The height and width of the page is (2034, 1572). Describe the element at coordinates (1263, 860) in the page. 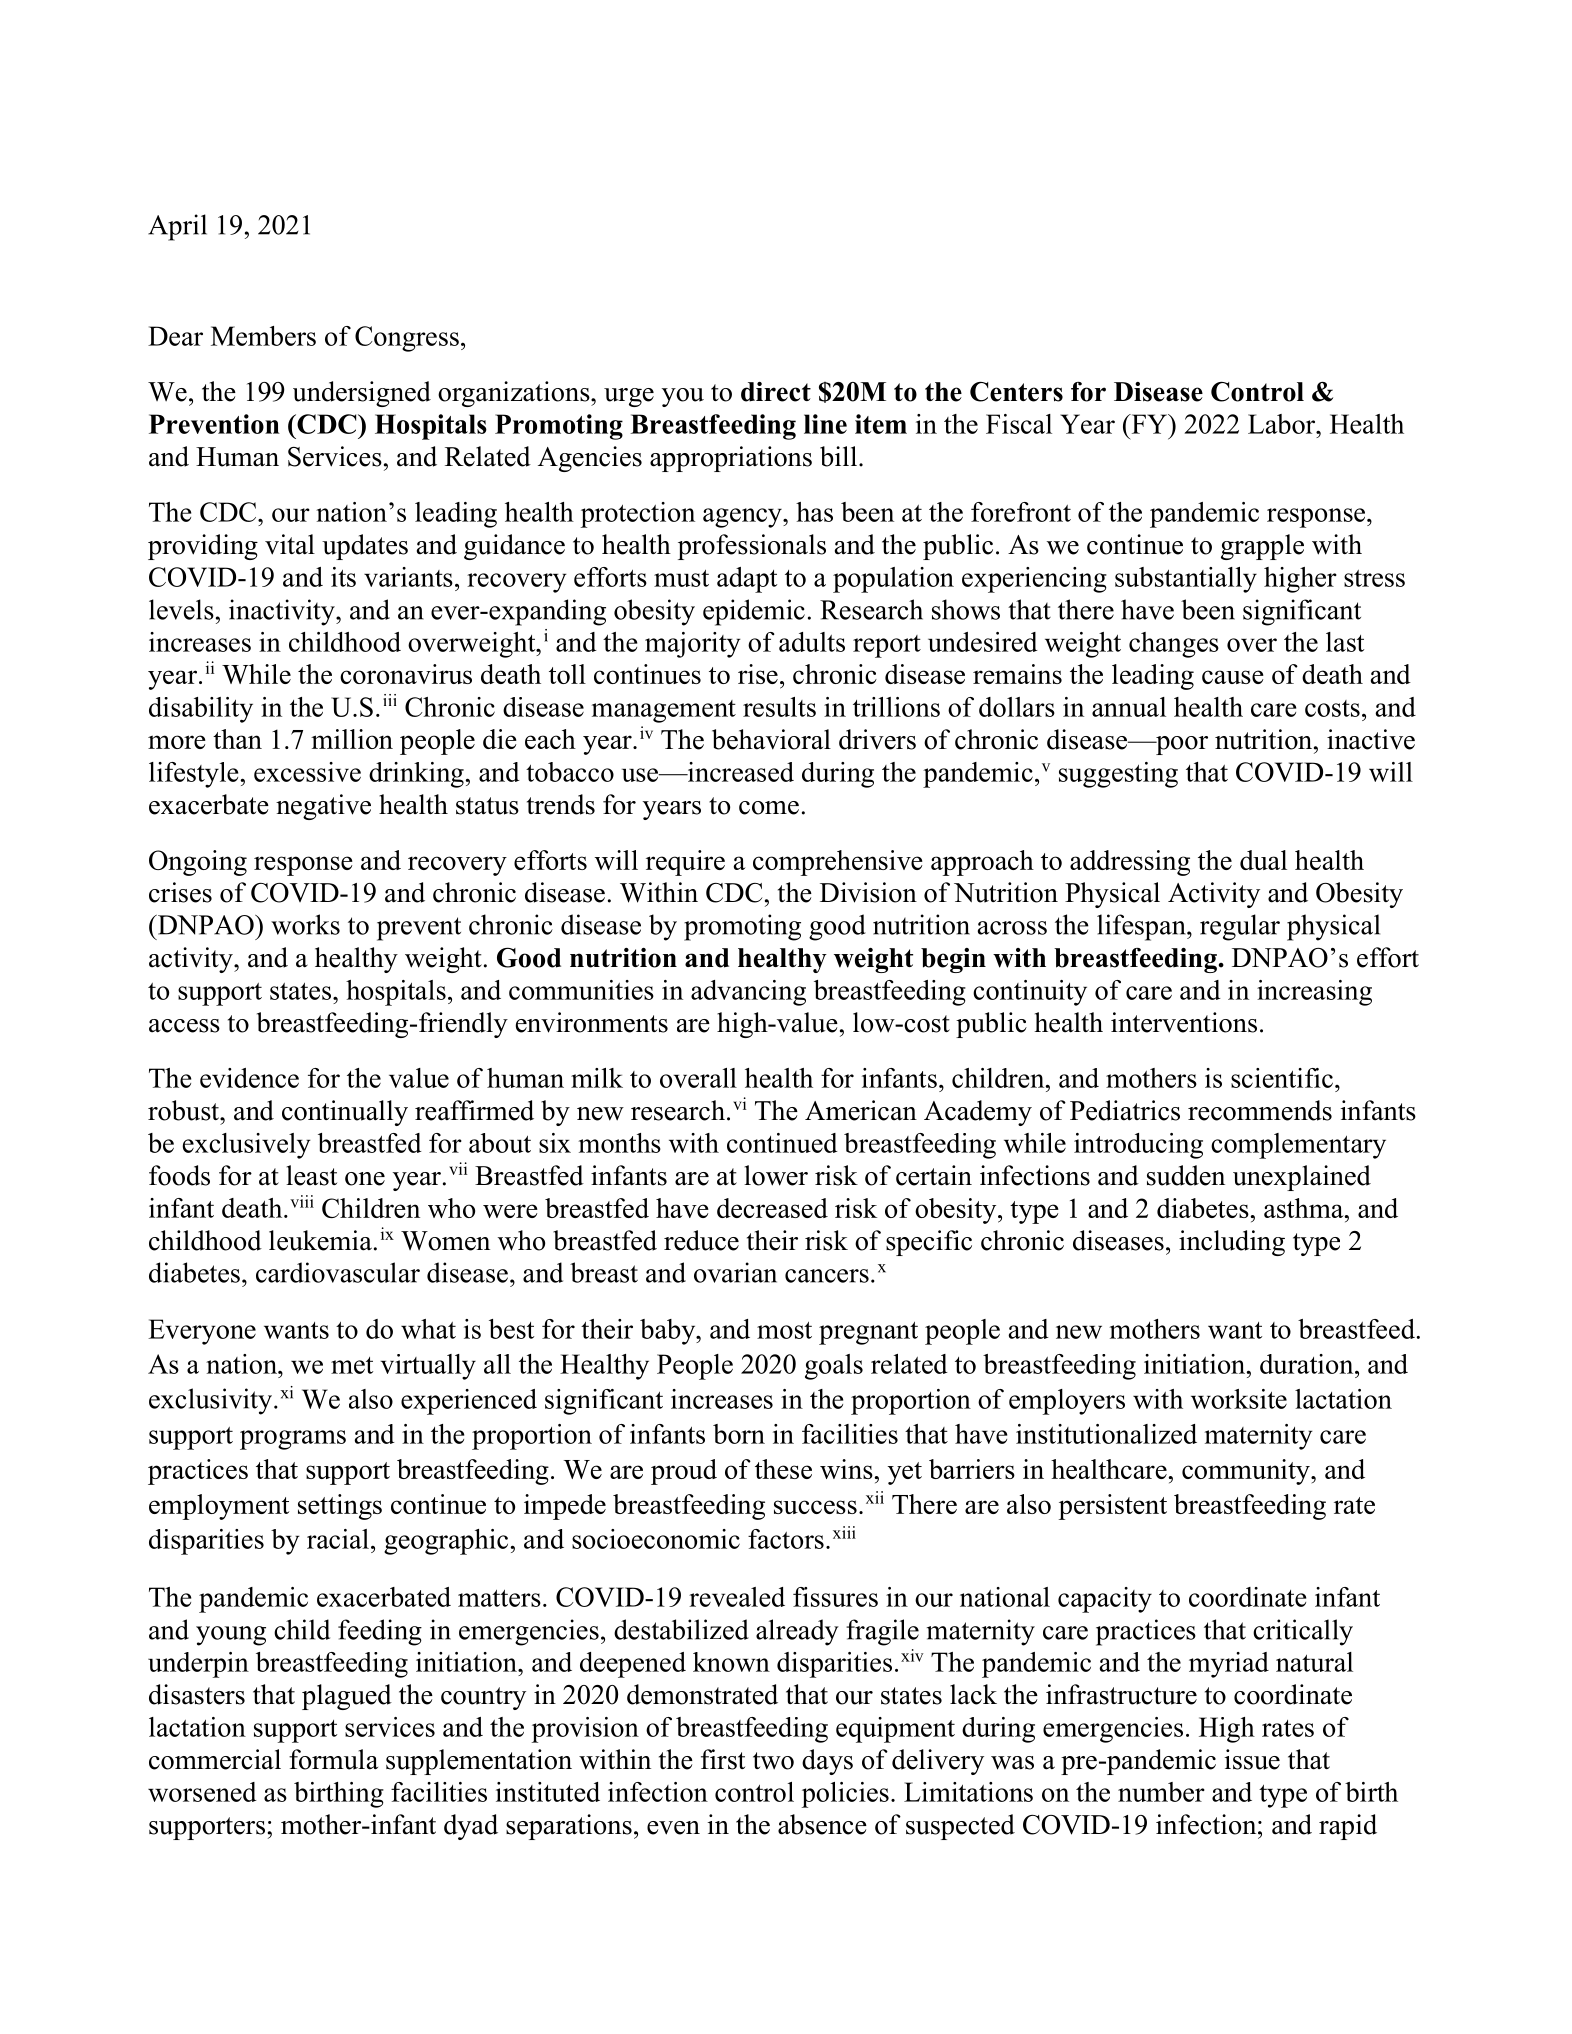

I see `dual` at that location.
